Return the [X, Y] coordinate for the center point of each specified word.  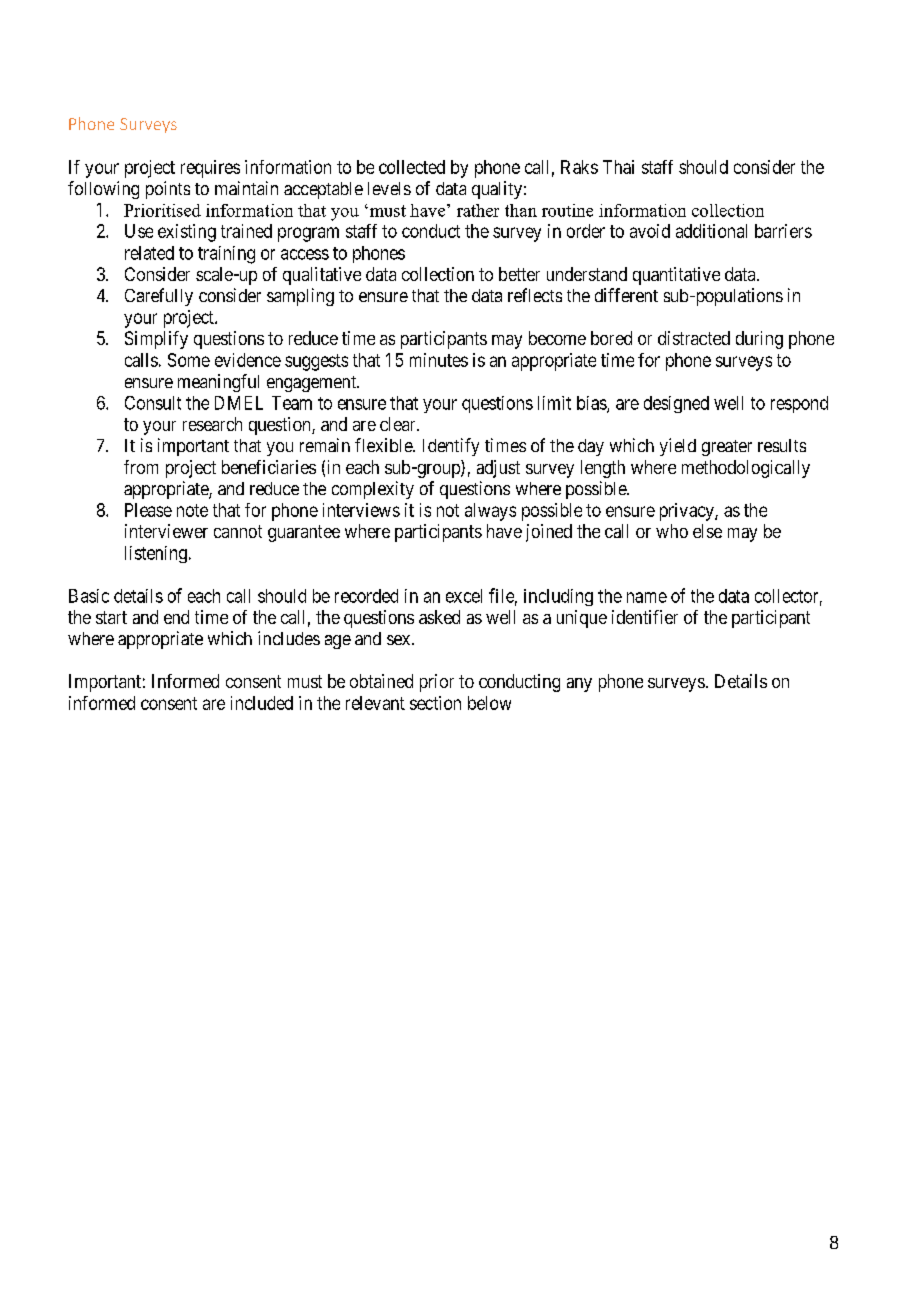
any [579, 685]
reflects [535, 295]
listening [156, 554]
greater [727, 448]
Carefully [159, 297]
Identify [451, 447]
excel [464, 596]
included [262, 703]
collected [412, 167]
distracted [694, 338]
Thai [618, 167]
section [435, 703]
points [168, 190]
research [212, 424]
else [707, 531]
